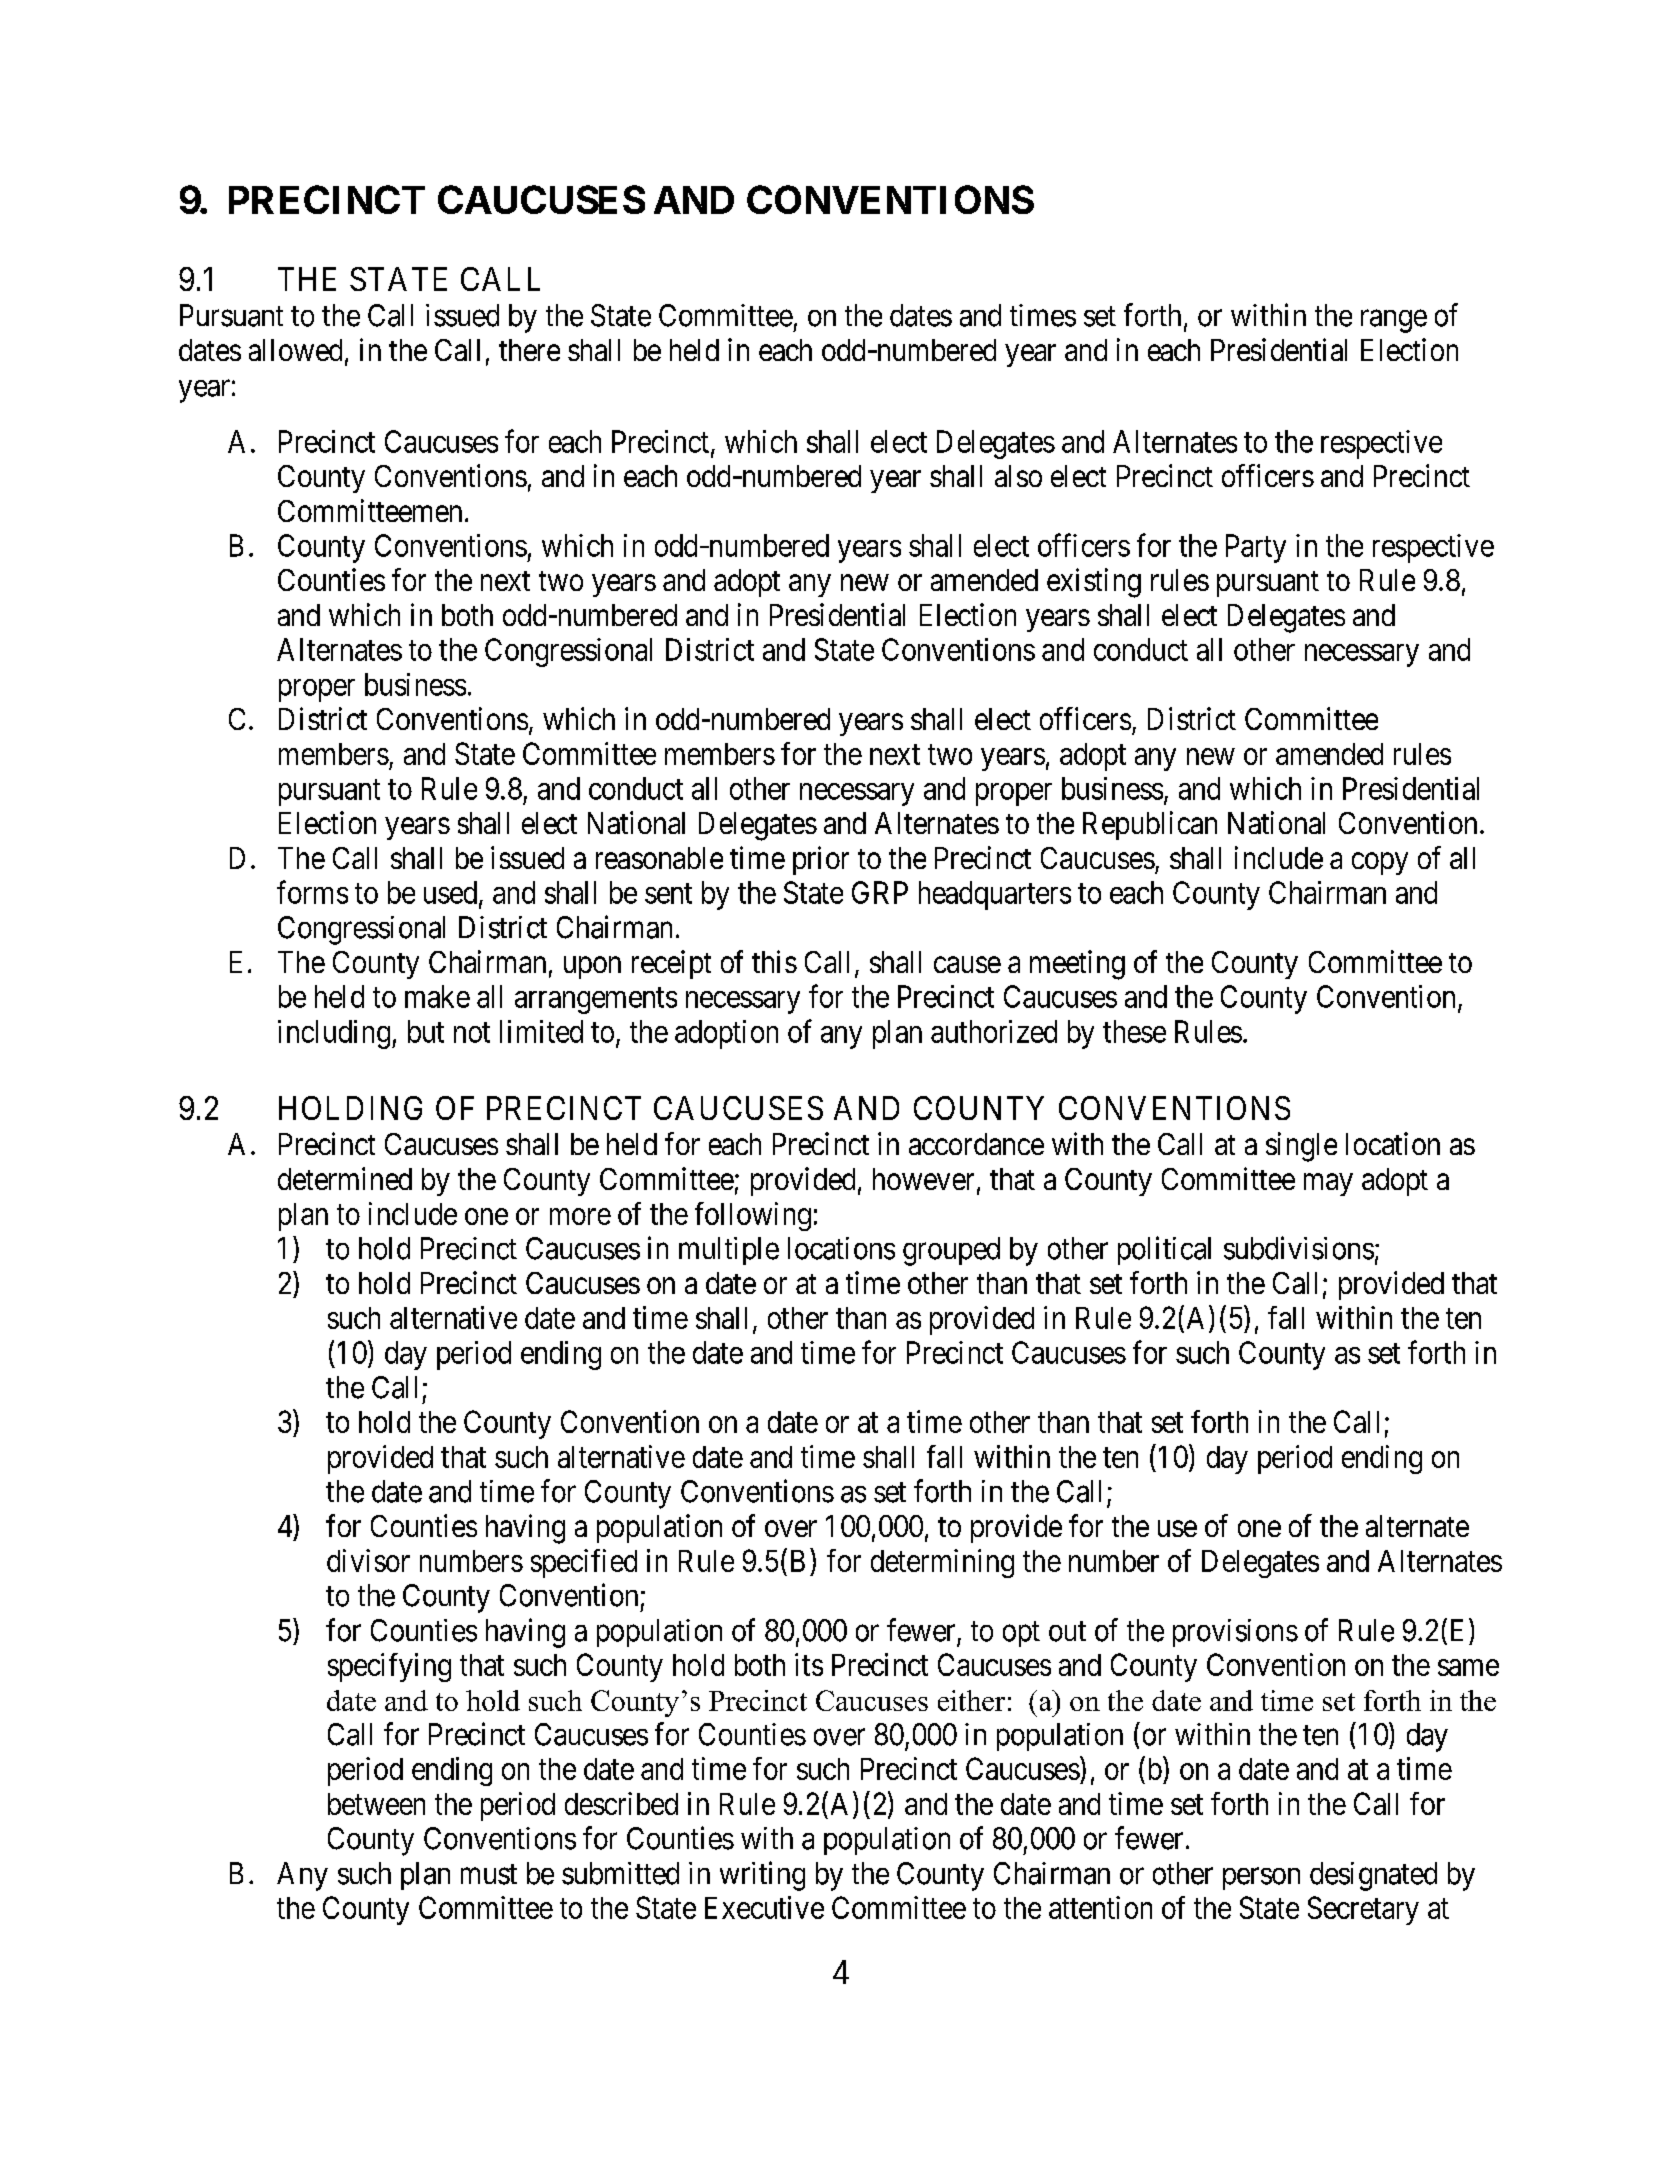 The height and width of the image is (2173, 1679). What do you see at coordinates (1380, 864) in the image?
I see `copy` at bounding box center [1380, 864].
